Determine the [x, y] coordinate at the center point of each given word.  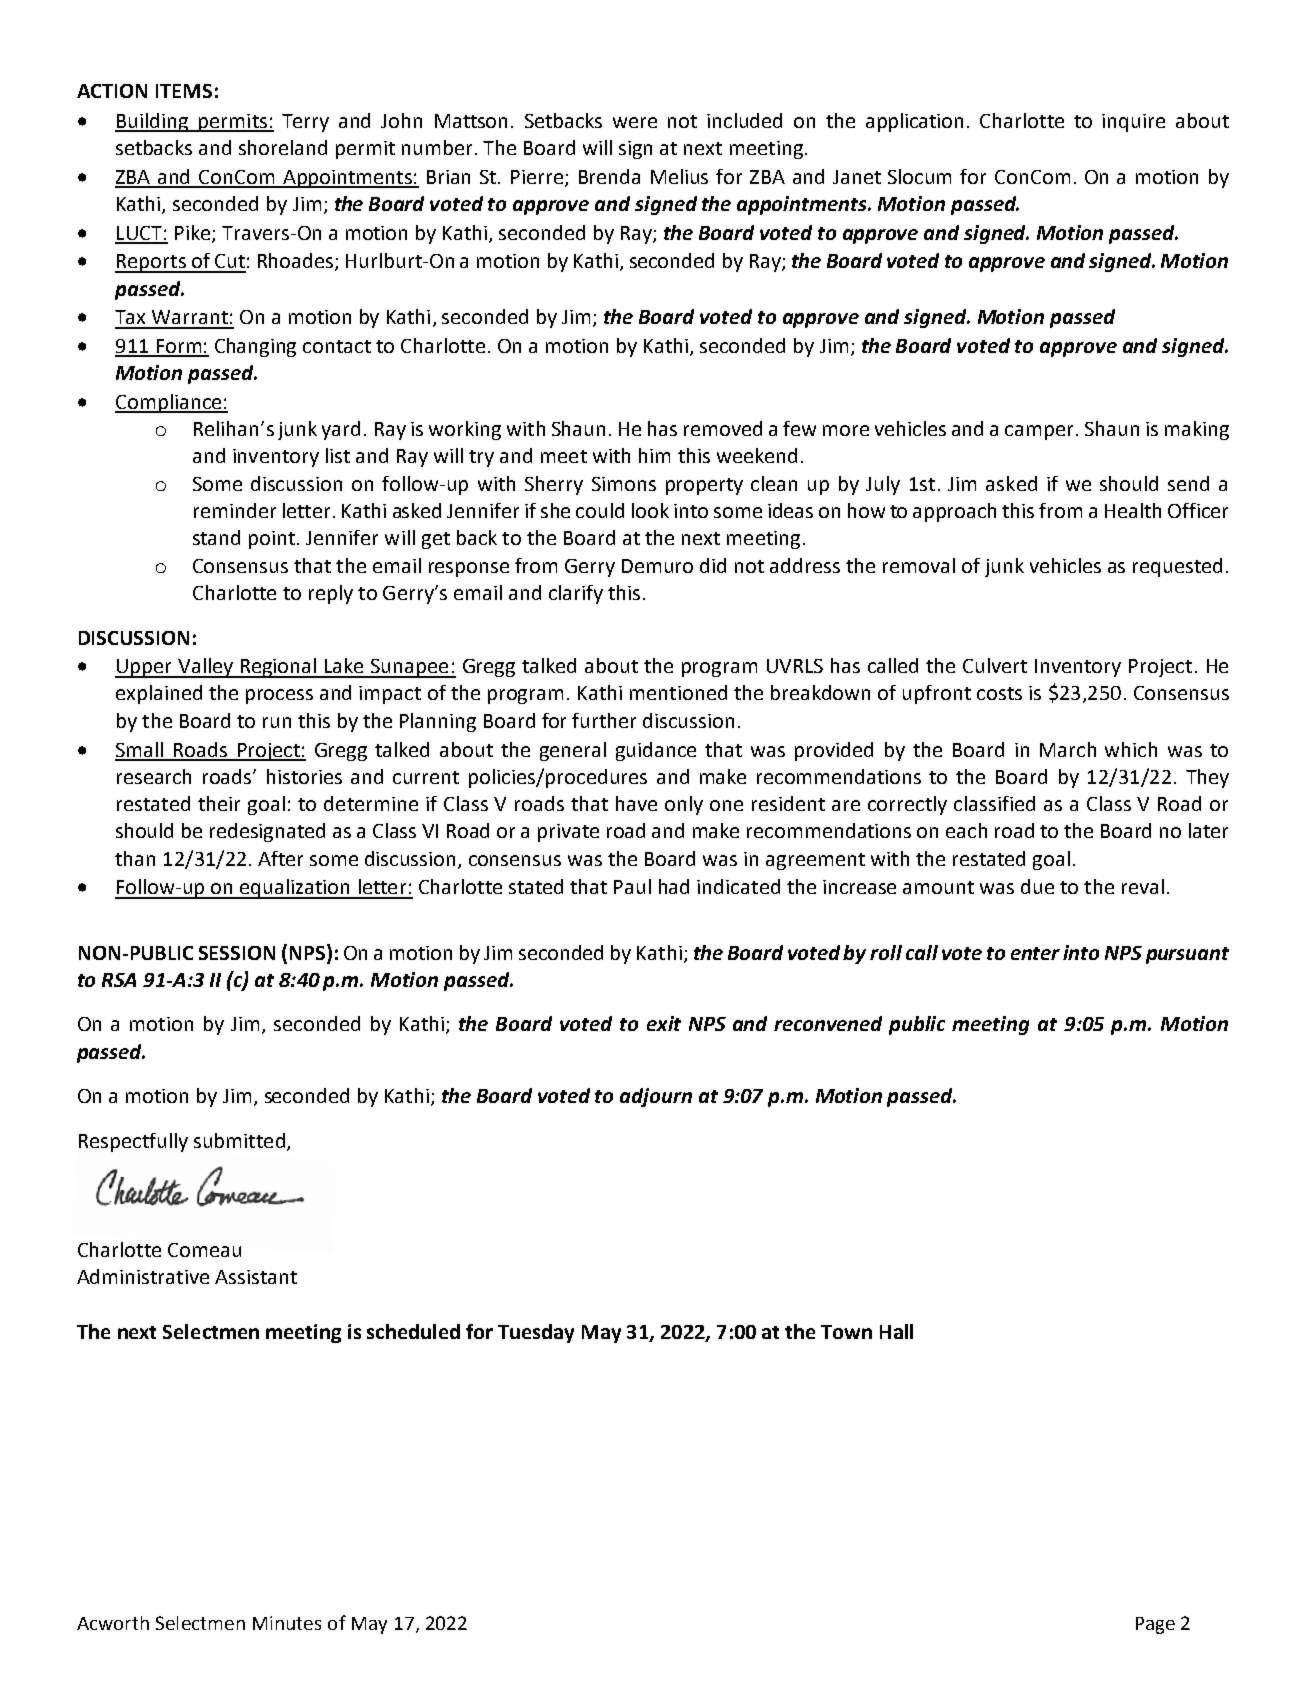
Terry [305, 123]
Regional [279, 668]
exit [664, 1023]
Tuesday [536, 1333]
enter [1035, 953]
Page [1155, 1625]
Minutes [287, 1623]
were [635, 122]
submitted [239, 1140]
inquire [1133, 123]
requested [1177, 567]
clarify [576, 594]
